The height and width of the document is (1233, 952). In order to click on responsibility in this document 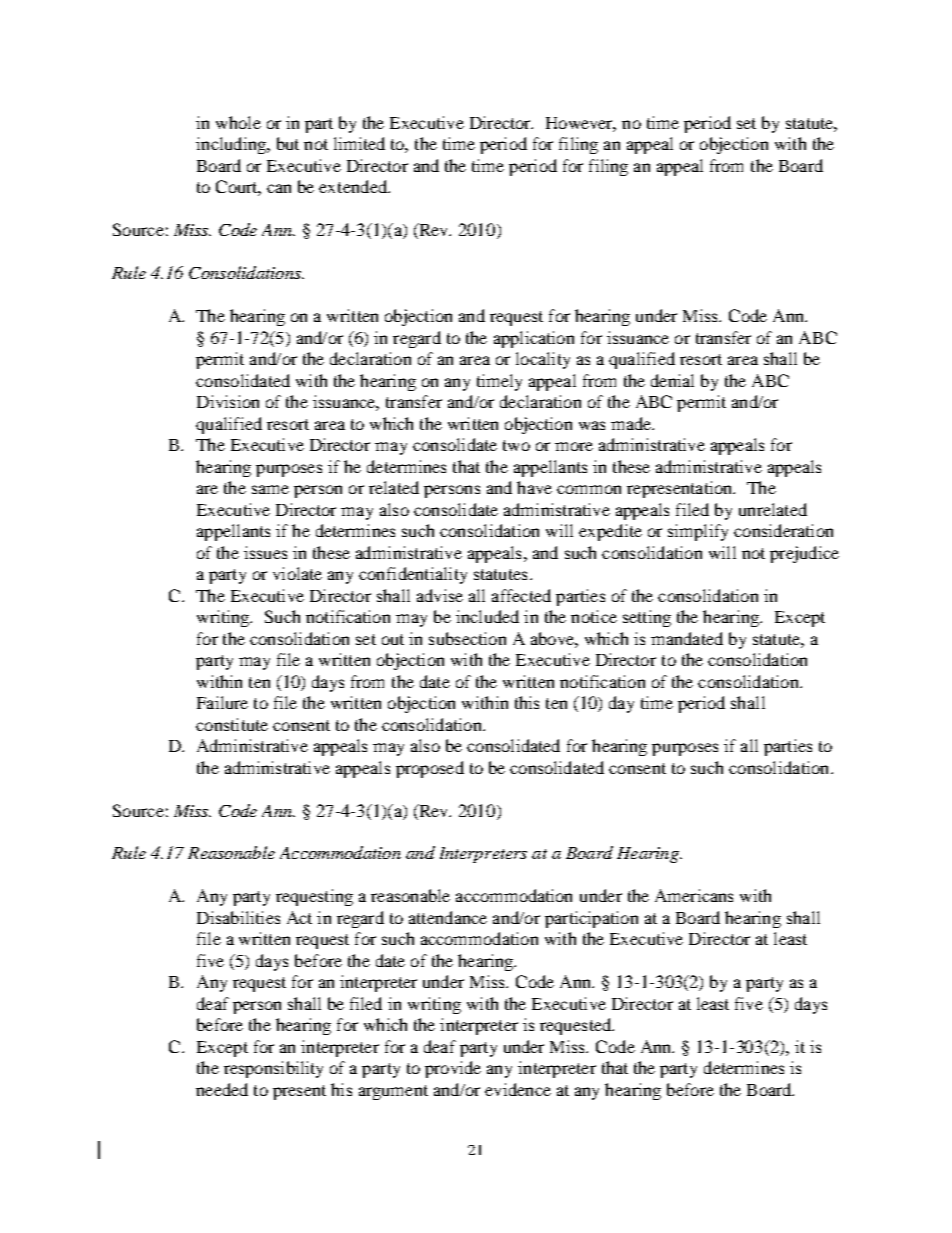, I will do `click(273, 1069)`.
